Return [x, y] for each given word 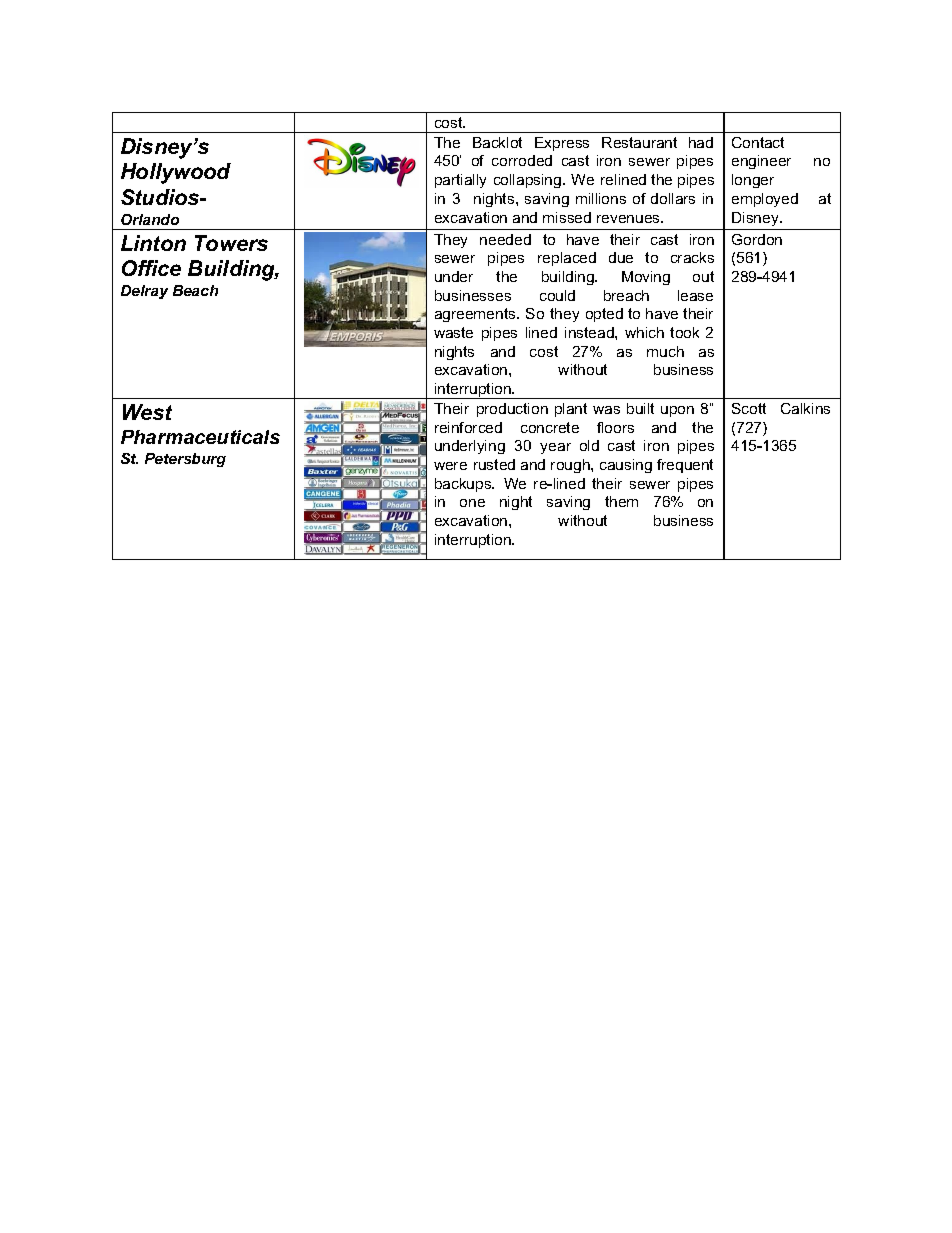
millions [601, 198]
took [684, 332]
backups [464, 485]
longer [753, 181]
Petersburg [185, 460]
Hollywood [176, 173]
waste [453, 332]
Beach [195, 290]
